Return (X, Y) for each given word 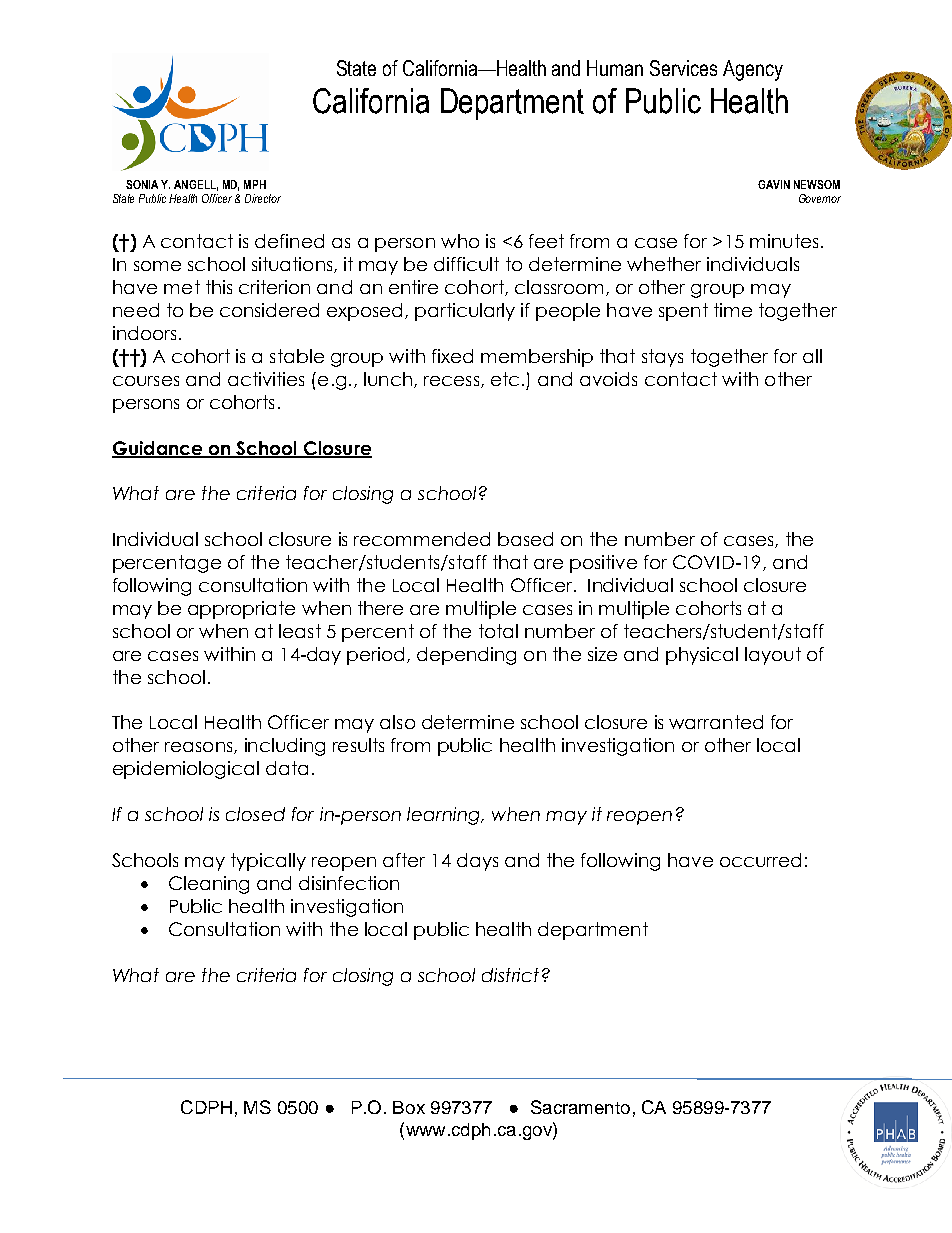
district (510, 975)
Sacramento (580, 1107)
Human (615, 68)
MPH (255, 184)
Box (409, 1107)
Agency (753, 70)
